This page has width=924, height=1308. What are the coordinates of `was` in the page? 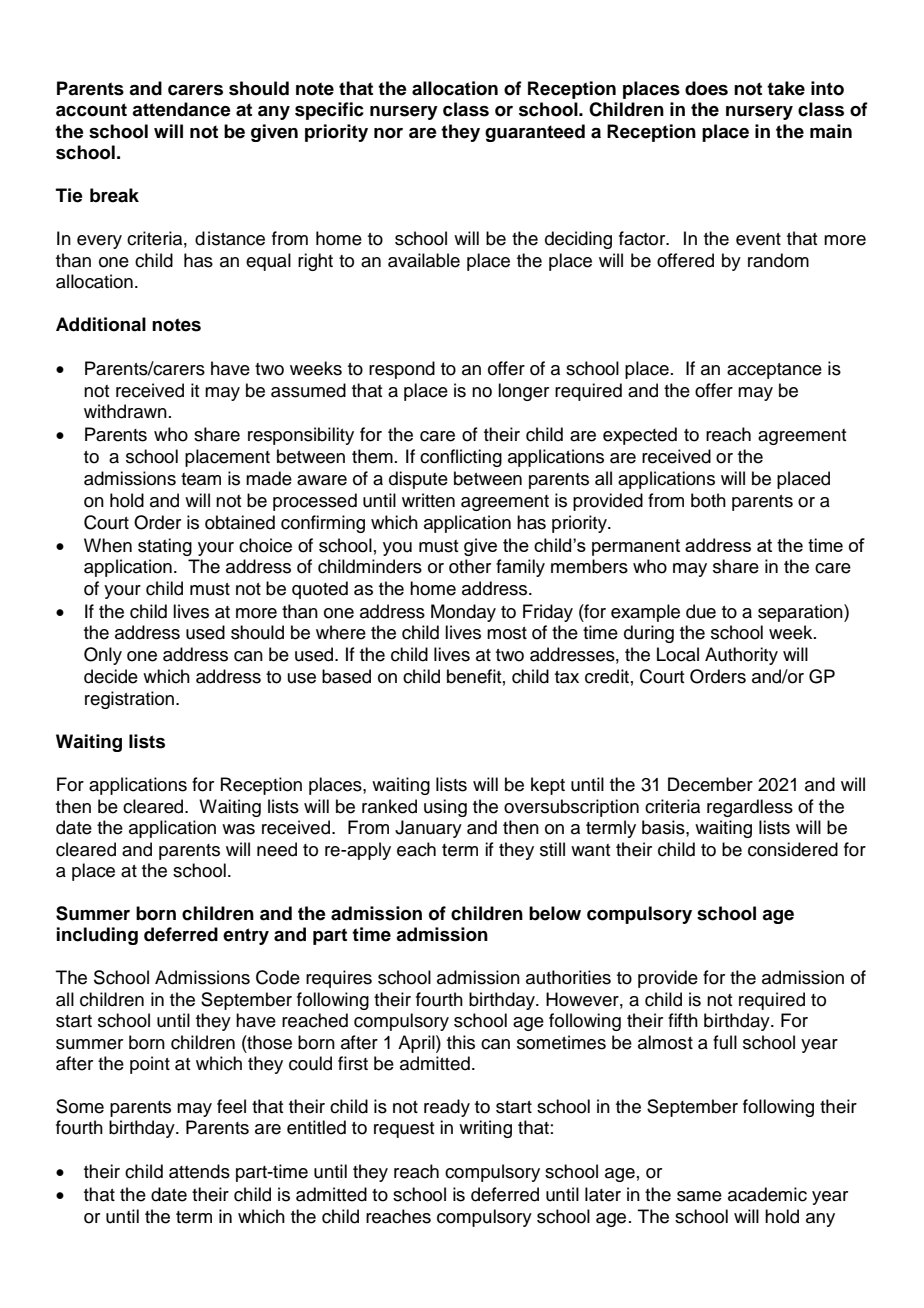 It's located at (238, 829).
